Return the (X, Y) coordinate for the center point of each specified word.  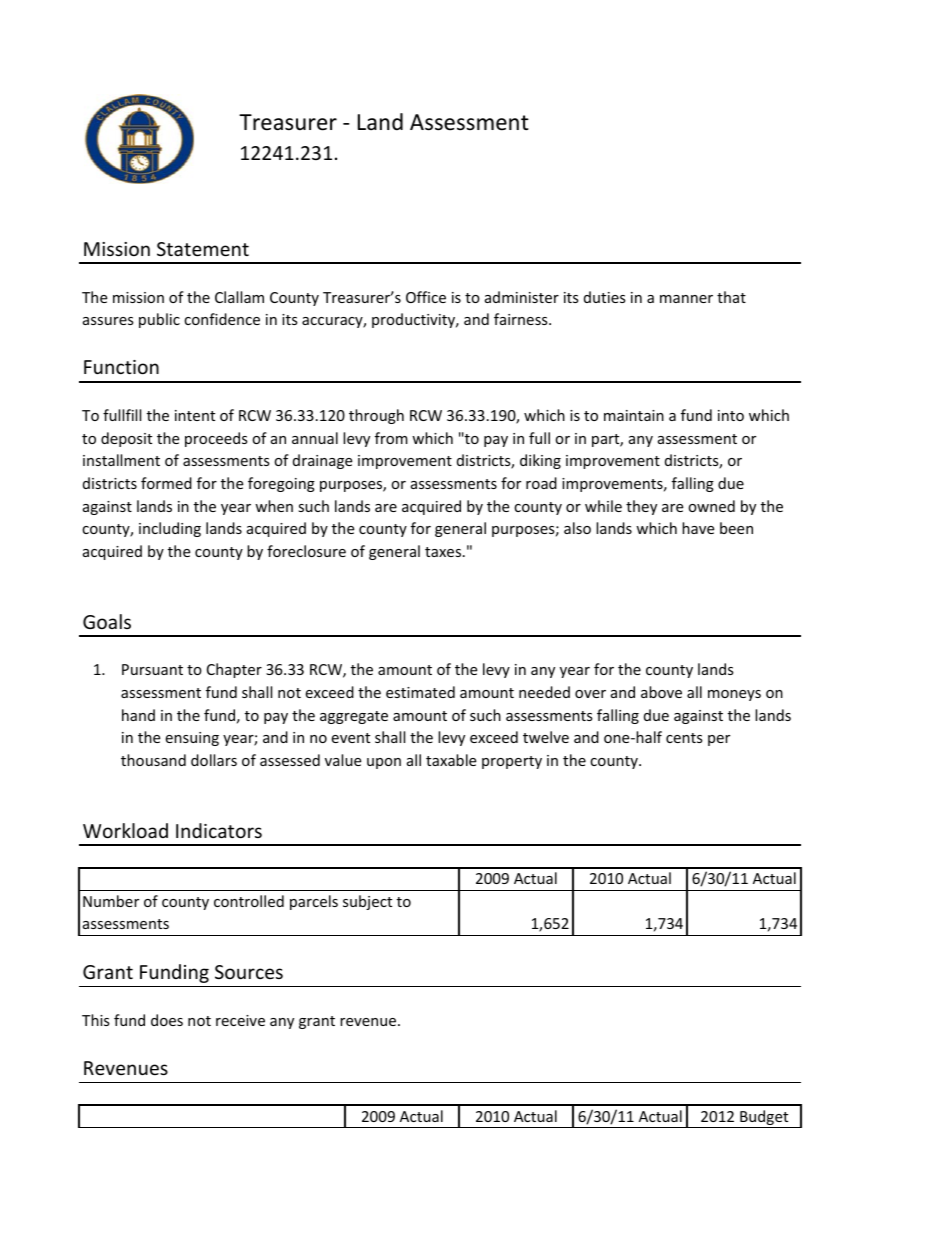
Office (426, 297)
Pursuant (152, 669)
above (661, 692)
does (167, 1020)
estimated (420, 692)
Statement (203, 249)
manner (686, 299)
